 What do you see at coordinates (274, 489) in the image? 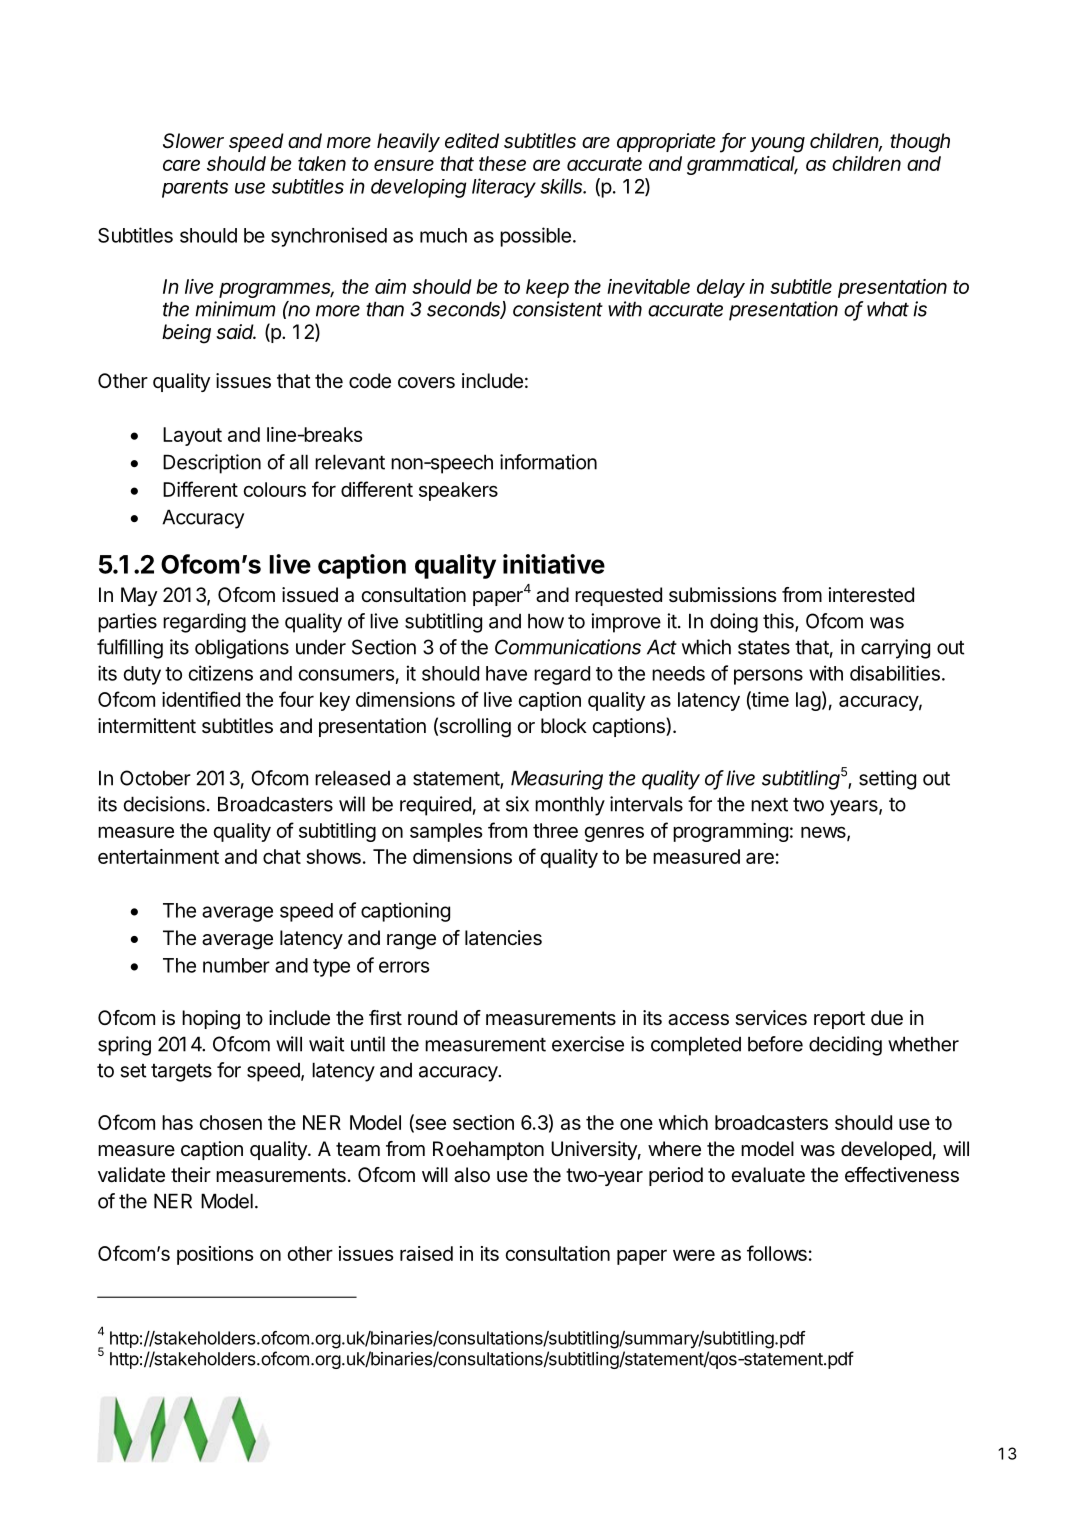
I see `colours` at bounding box center [274, 489].
